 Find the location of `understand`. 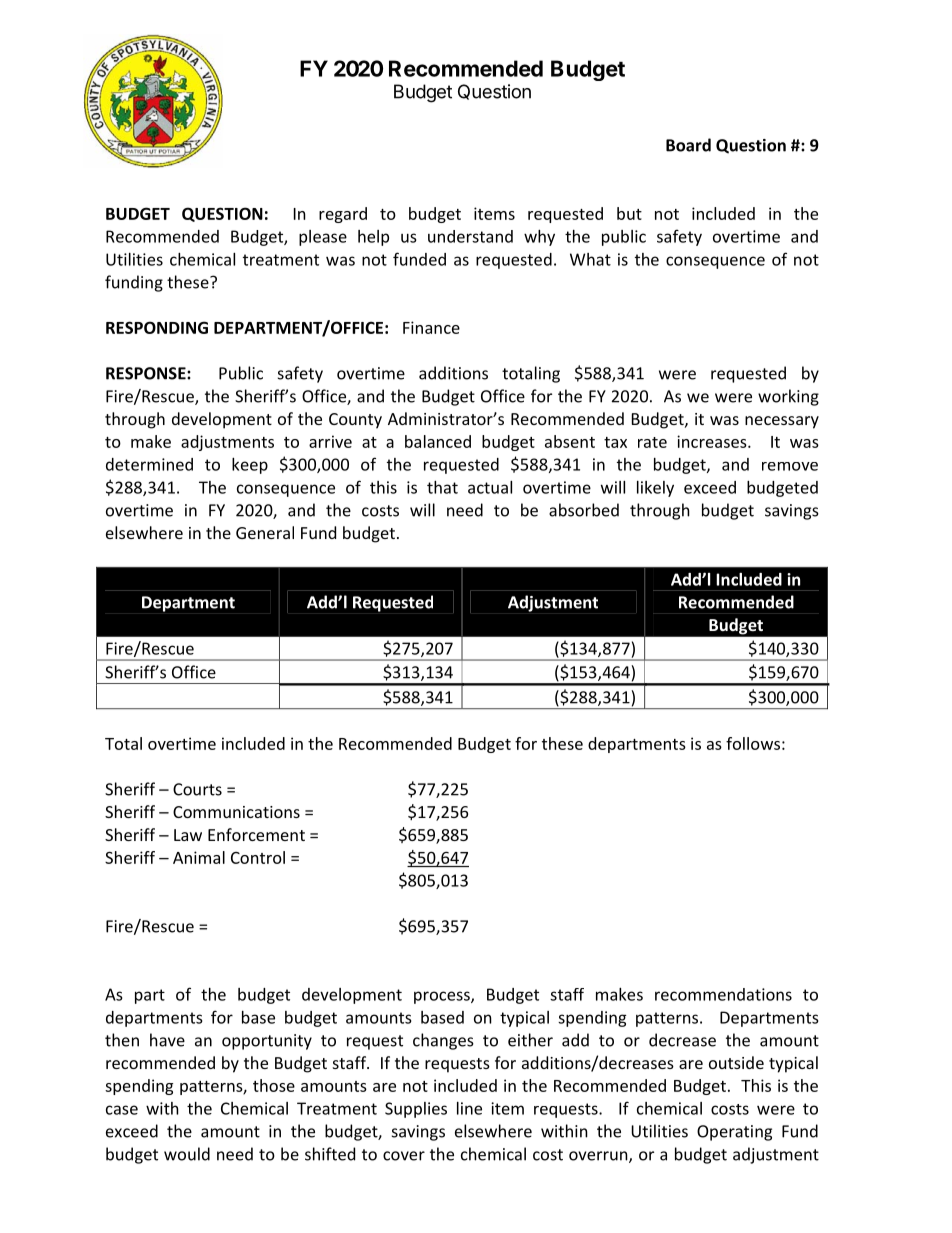

understand is located at coordinates (470, 236).
